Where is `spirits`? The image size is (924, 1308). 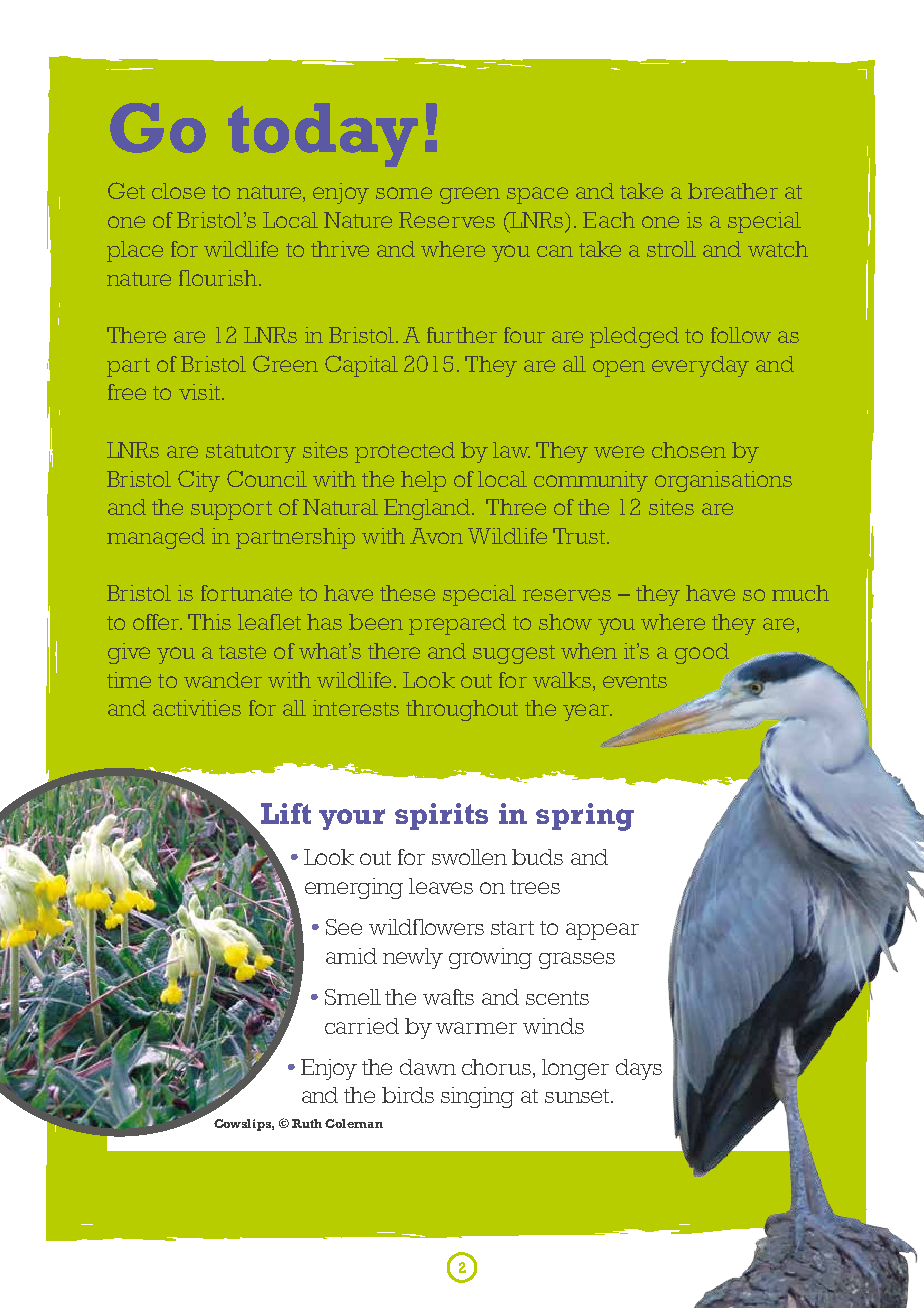
spirits is located at coordinates (441, 816).
